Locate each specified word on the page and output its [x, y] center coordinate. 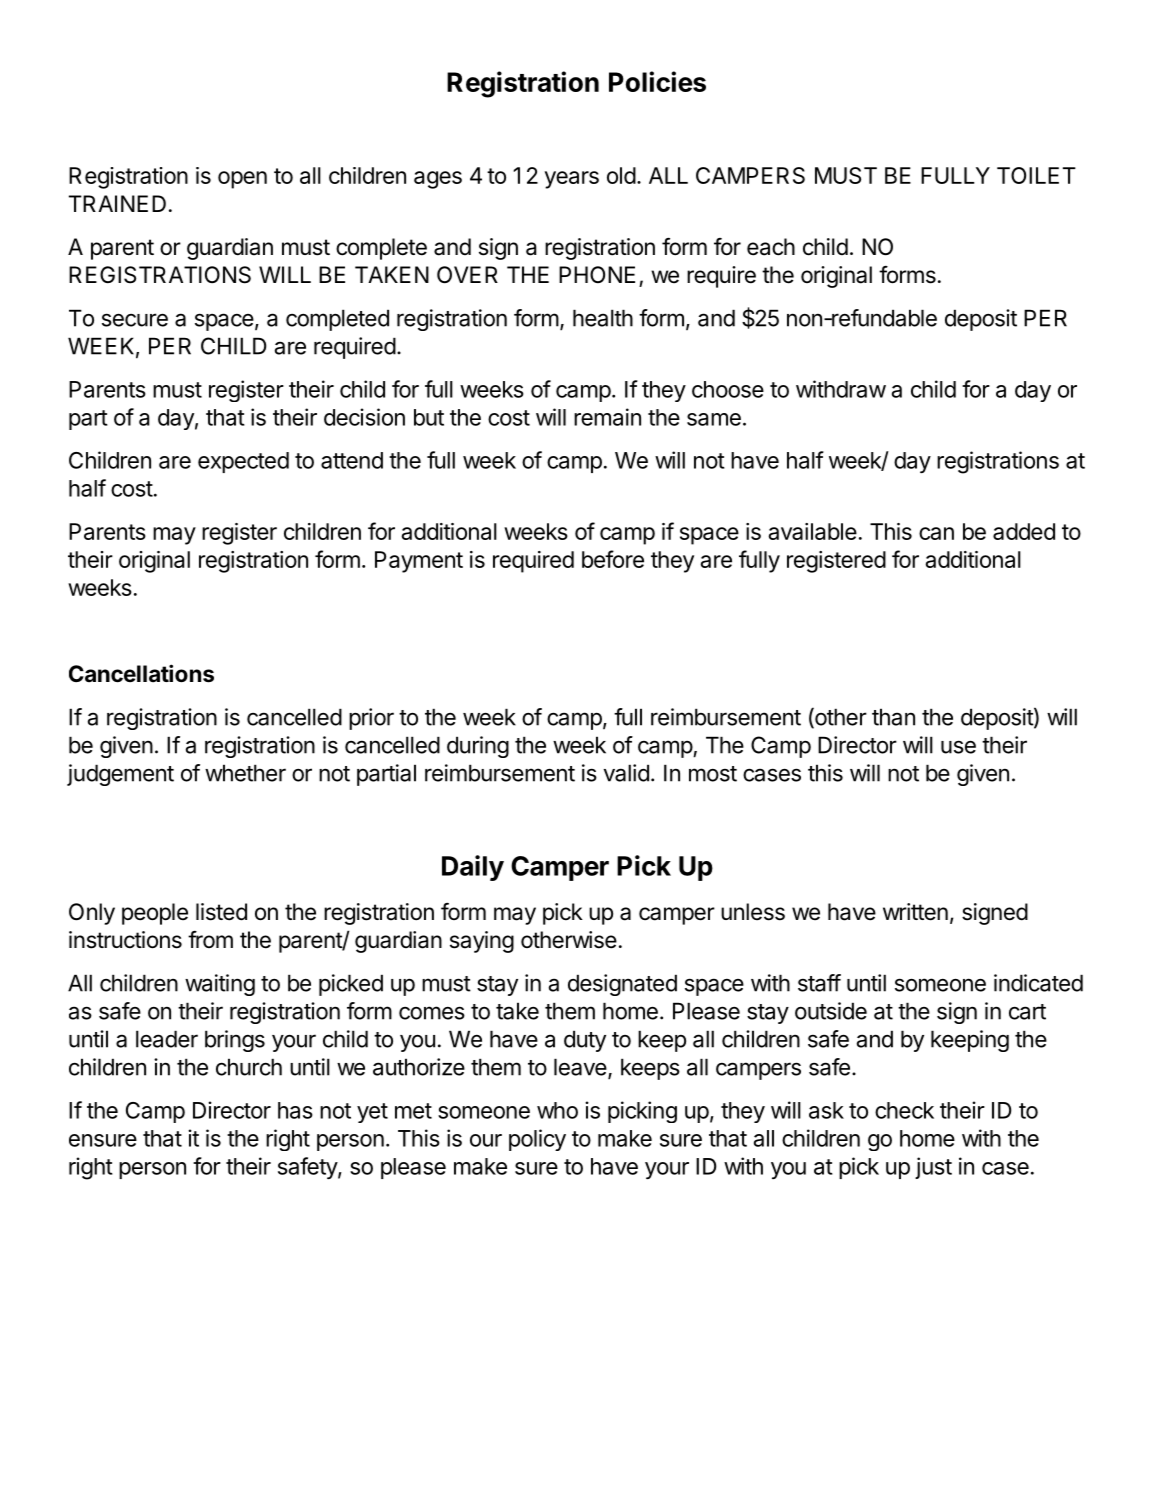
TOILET [1036, 175]
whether [245, 773]
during [478, 747]
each [771, 247]
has [295, 1110]
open [242, 180]
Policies [657, 81]
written [915, 912]
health [603, 318]
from [210, 939]
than [893, 717]
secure [135, 320]
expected [243, 462]
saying [482, 942]
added [1024, 531]
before [613, 559]
